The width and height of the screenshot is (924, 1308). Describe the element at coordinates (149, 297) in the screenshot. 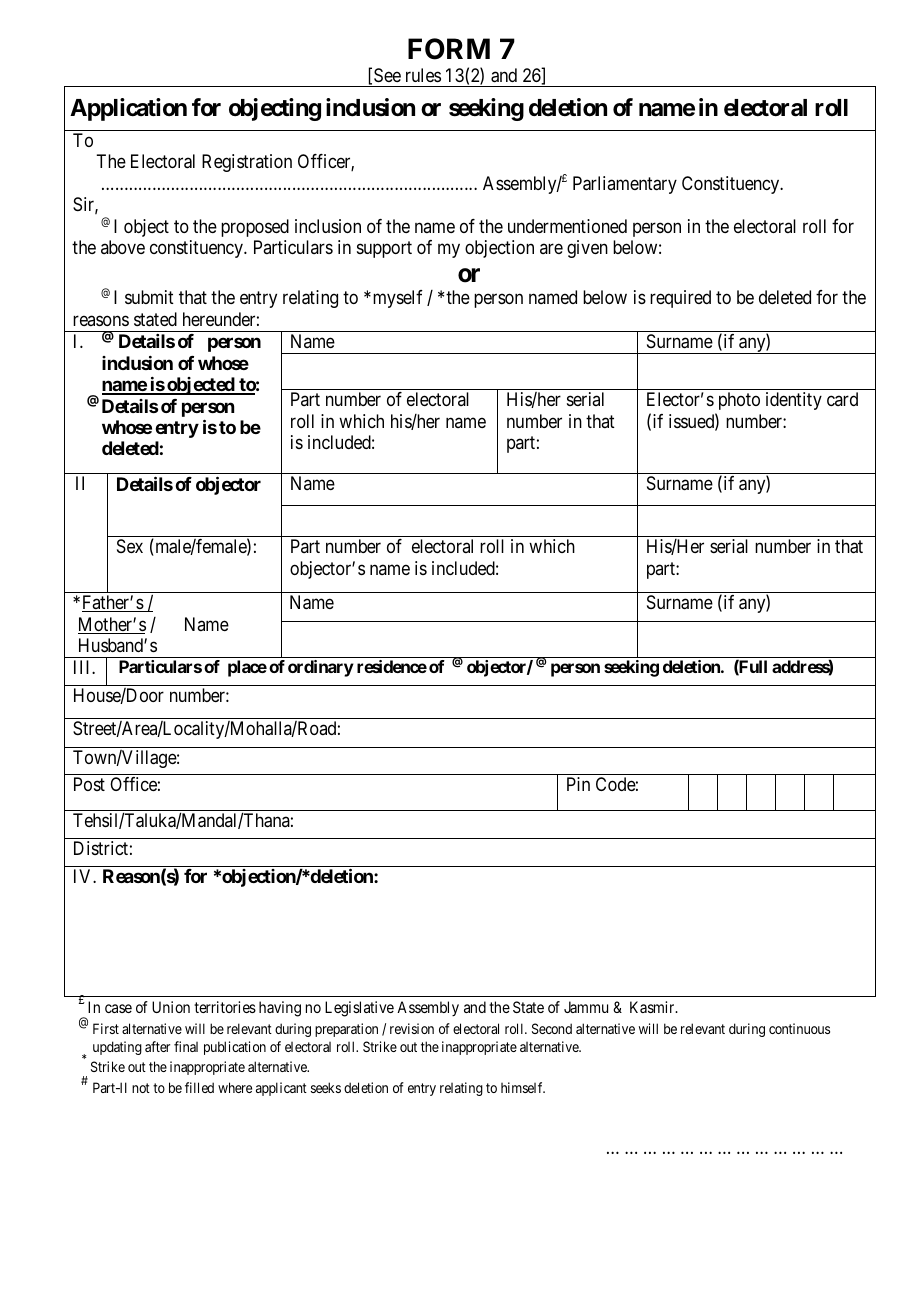

I see `submit` at that location.
